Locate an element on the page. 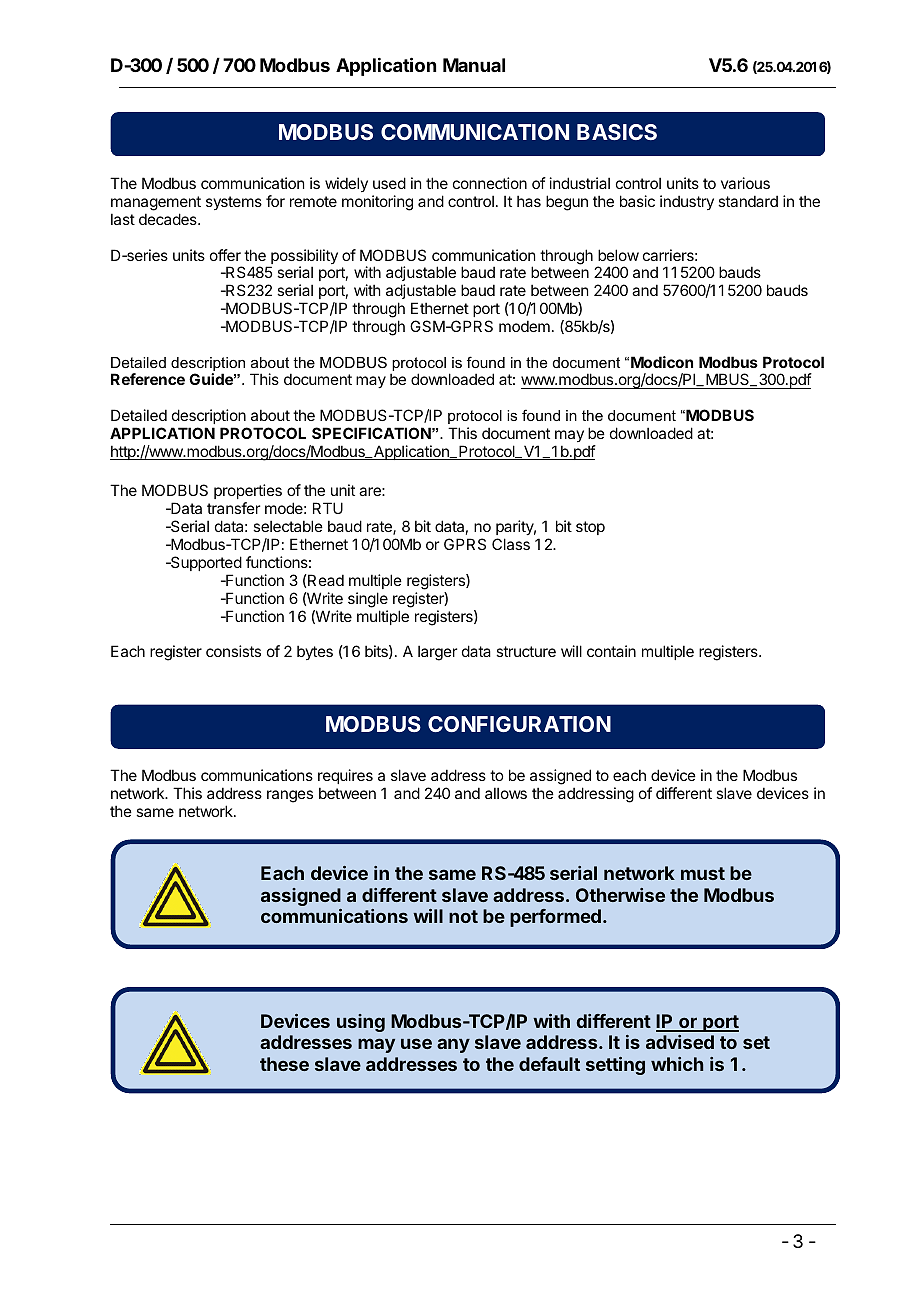 Image resolution: width=924 pixels, height=1308 pixels. various is located at coordinates (745, 183).
